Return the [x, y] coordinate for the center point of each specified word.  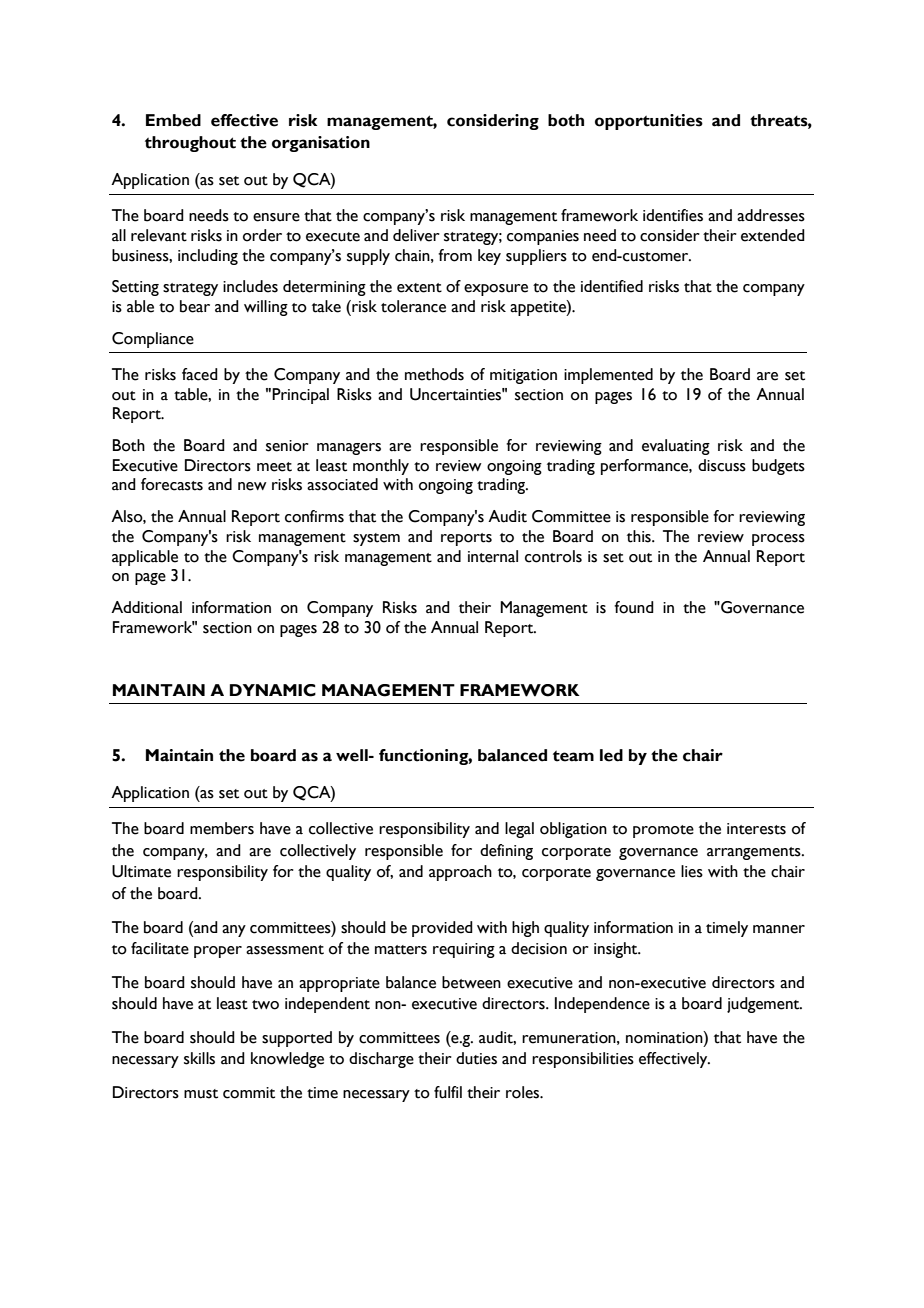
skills [199, 1058]
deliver [416, 235]
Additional [146, 607]
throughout [190, 144]
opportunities [649, 122]
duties [476, 1058]
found [634, 607]
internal [493, 556]
